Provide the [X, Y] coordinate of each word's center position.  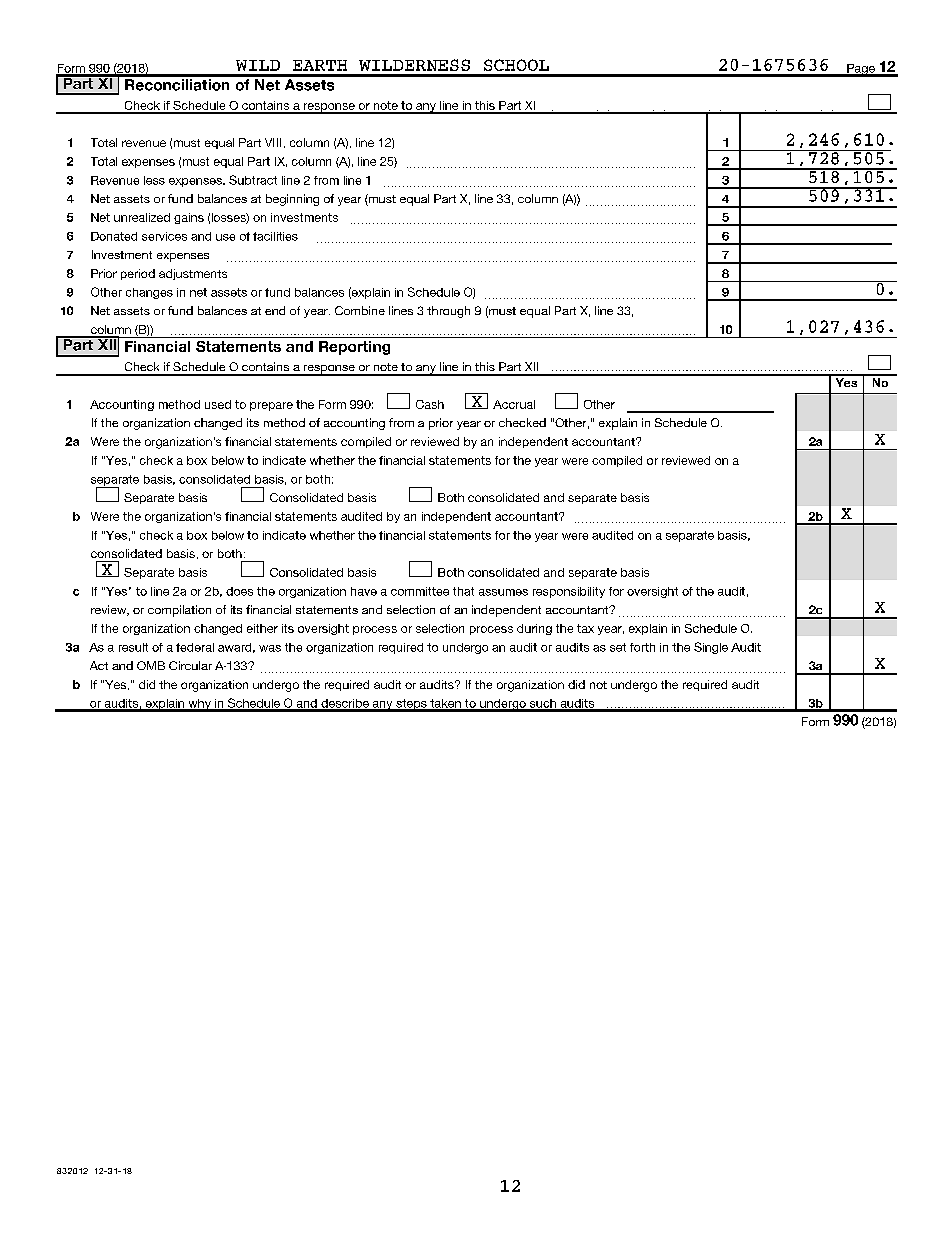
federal [195, 647]
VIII [273, 142]
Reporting [354, 348]
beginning [292, 200]
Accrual [514, 404]
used [218, 404]
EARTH [320, 65]
